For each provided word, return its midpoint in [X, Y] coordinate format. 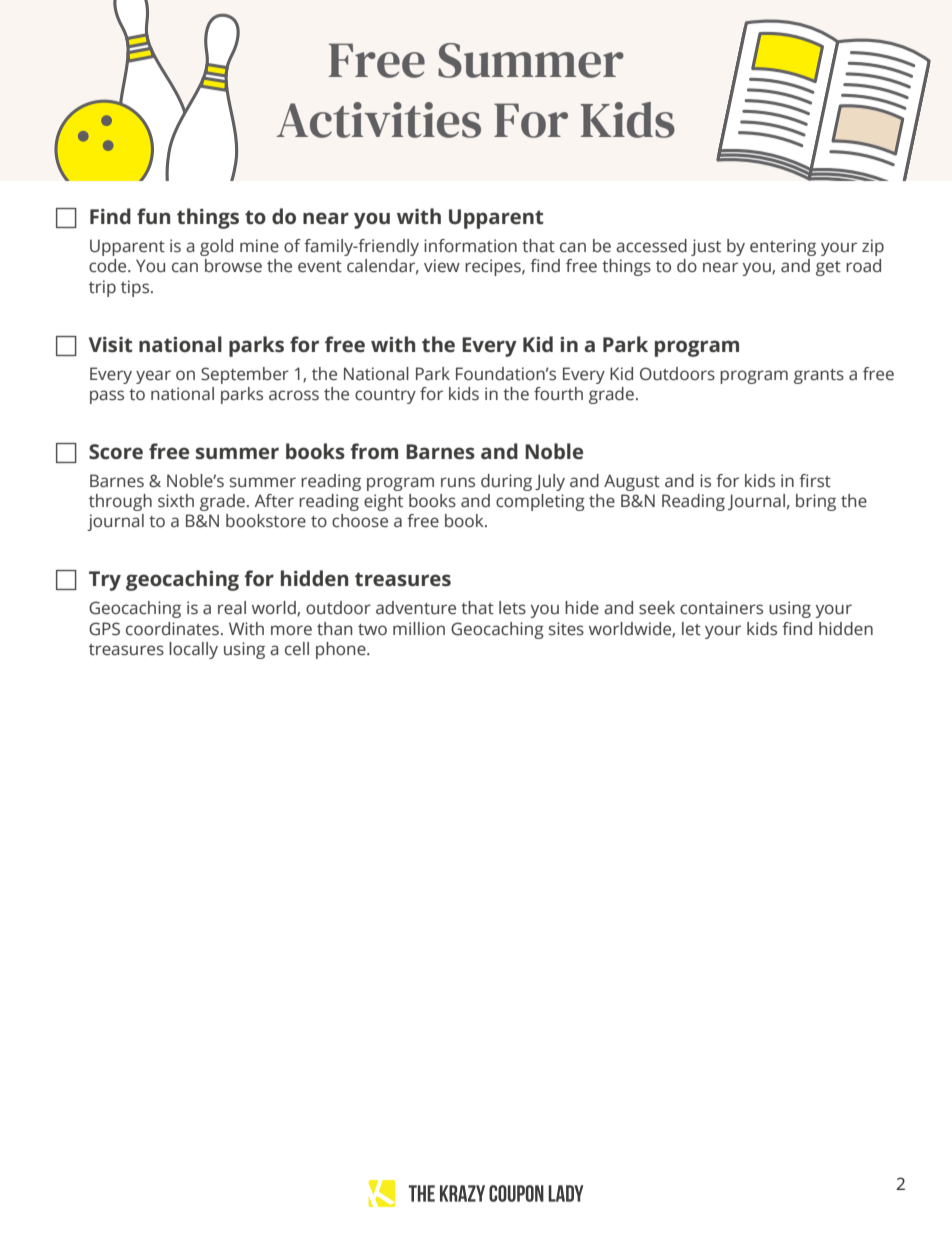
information [470, 246]
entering [783, 247]
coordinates [172, 629]
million [419, 629]
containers [721, 608]
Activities [378, 120]
